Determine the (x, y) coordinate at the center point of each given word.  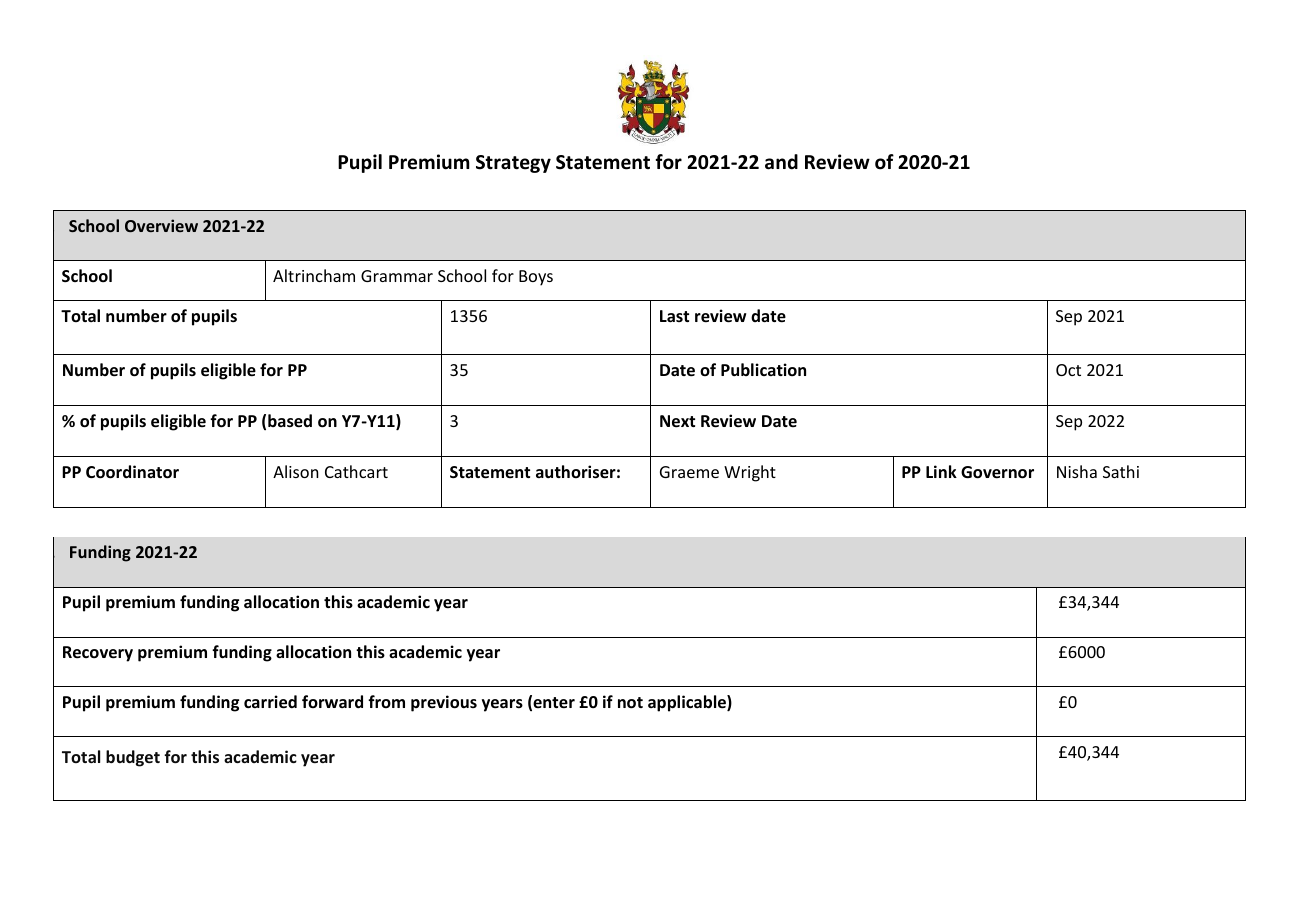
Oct (1068, 370)
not (630, 703)
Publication (763, 370)
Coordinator (132, 472)
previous (444, 703)
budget (133, 758)
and (781, 162)
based (290, 421)
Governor (997, 472)
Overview (161, 225)
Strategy (513, 164)
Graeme (689, 472)
